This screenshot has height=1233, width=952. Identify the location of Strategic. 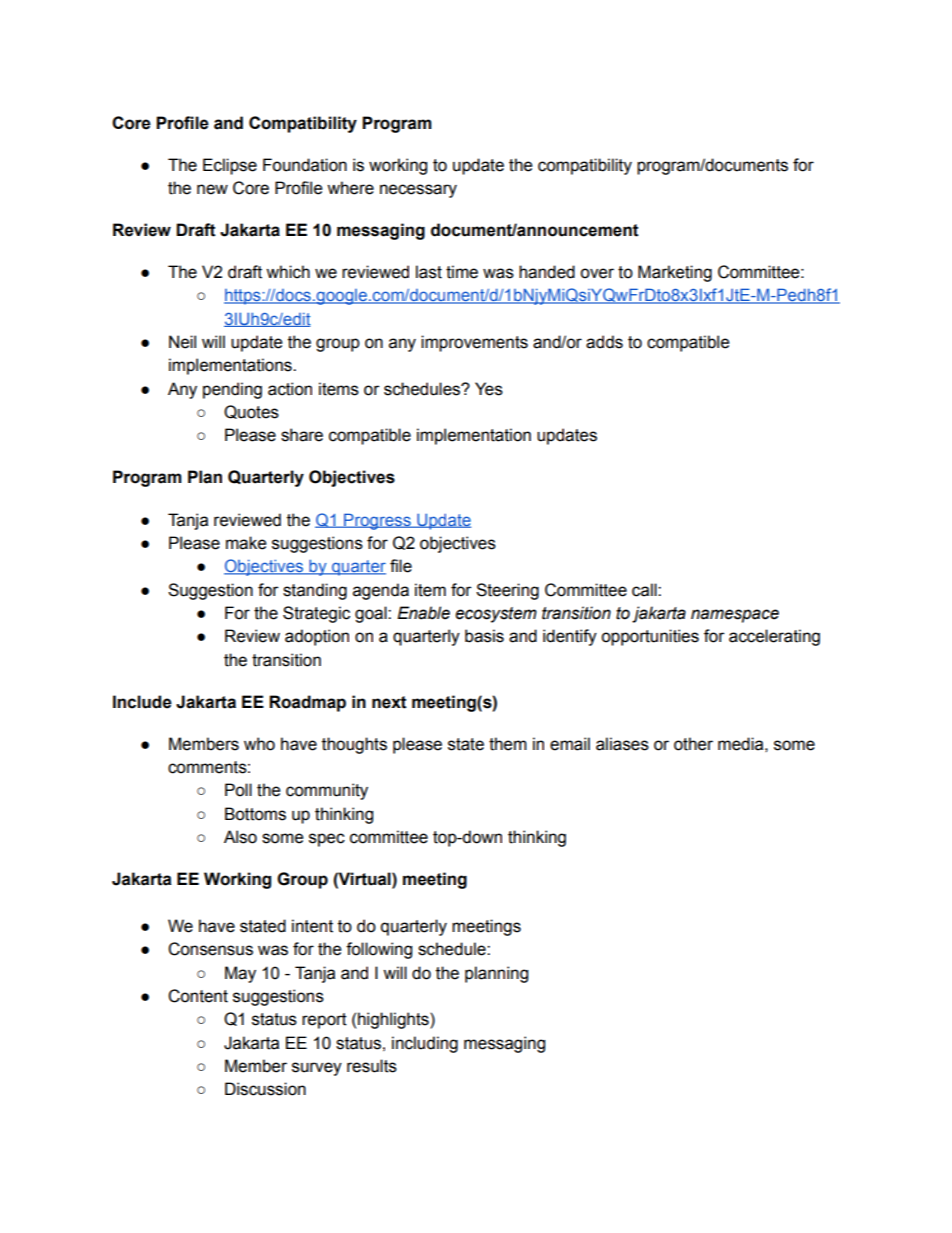
(316, 614).
